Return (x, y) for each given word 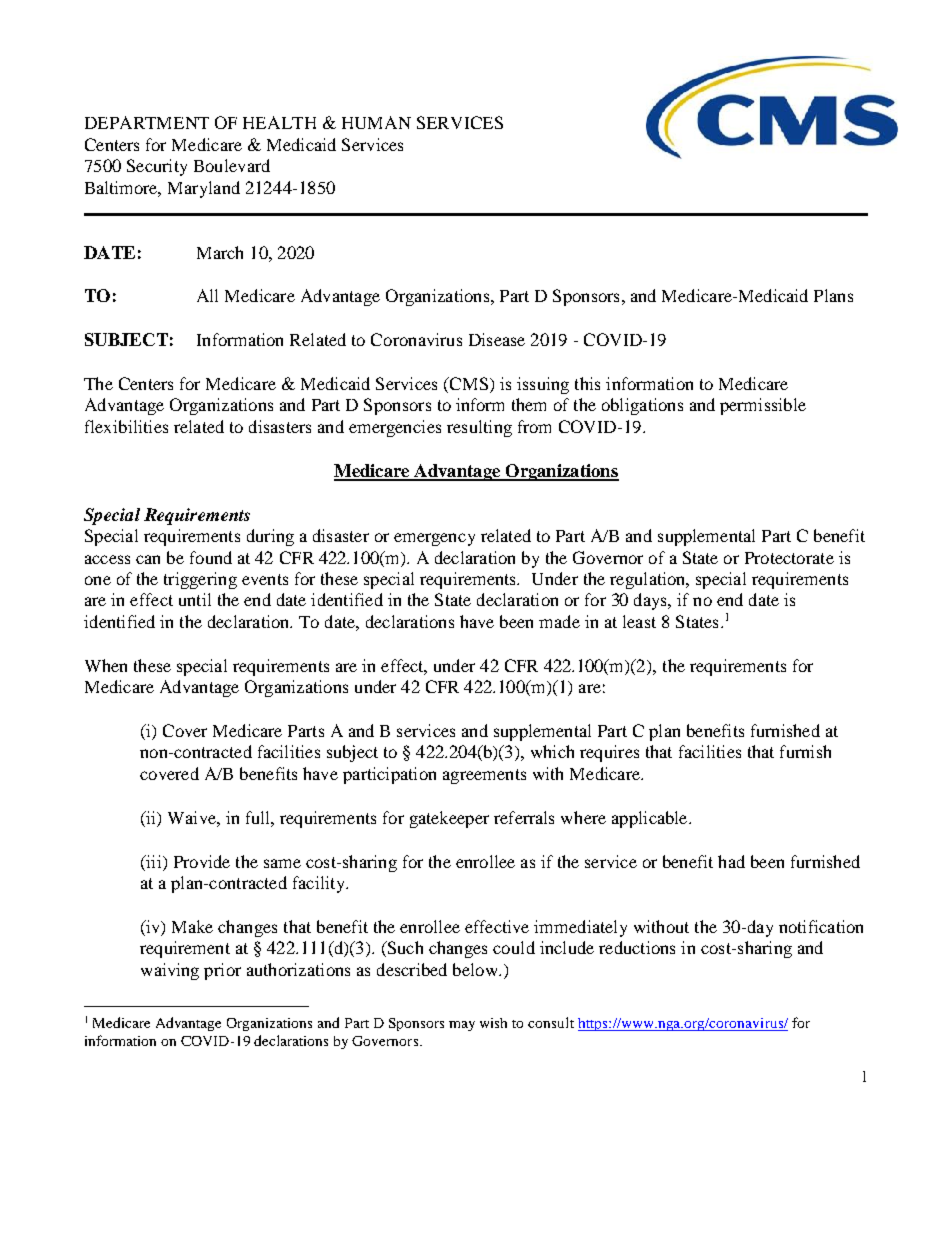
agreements (484, 776)
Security (157, 167)
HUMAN (376, 122)
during (270, 537)
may (462, 1026)
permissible (763, 406)
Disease (497, 339)
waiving (170, 971)
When (106, 665)
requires (609, 753)
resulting (479, 428)
